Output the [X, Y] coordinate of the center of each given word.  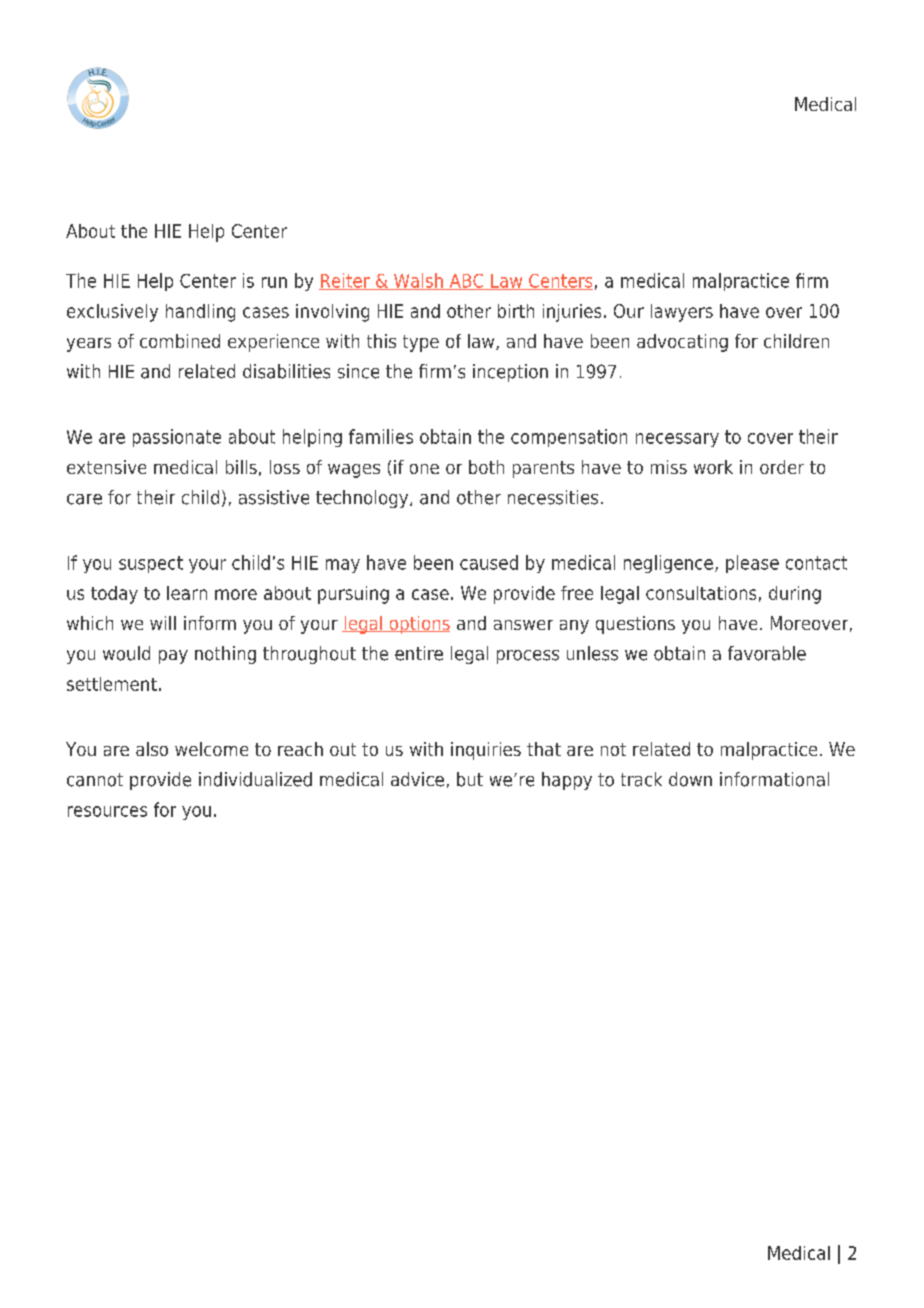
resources [107, 811]
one [424, 469]
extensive [106, 467]
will [163, 623]
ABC [466, 282]
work [713, 467]
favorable [767, 653]
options [418, 625]
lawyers [682, 313]
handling [200, 313]
